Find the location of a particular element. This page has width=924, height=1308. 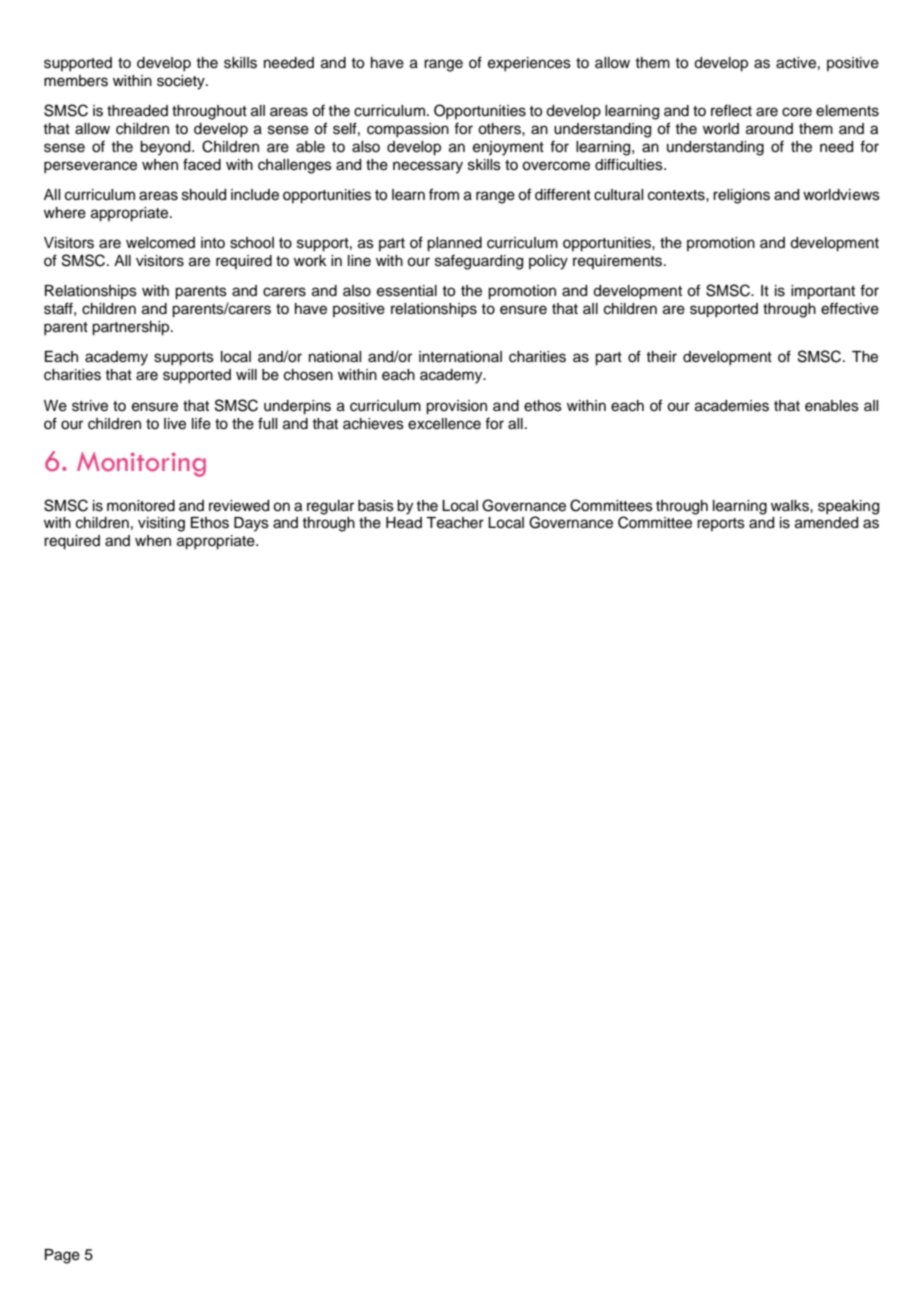

threaded is located at coordinates (137, 111).
